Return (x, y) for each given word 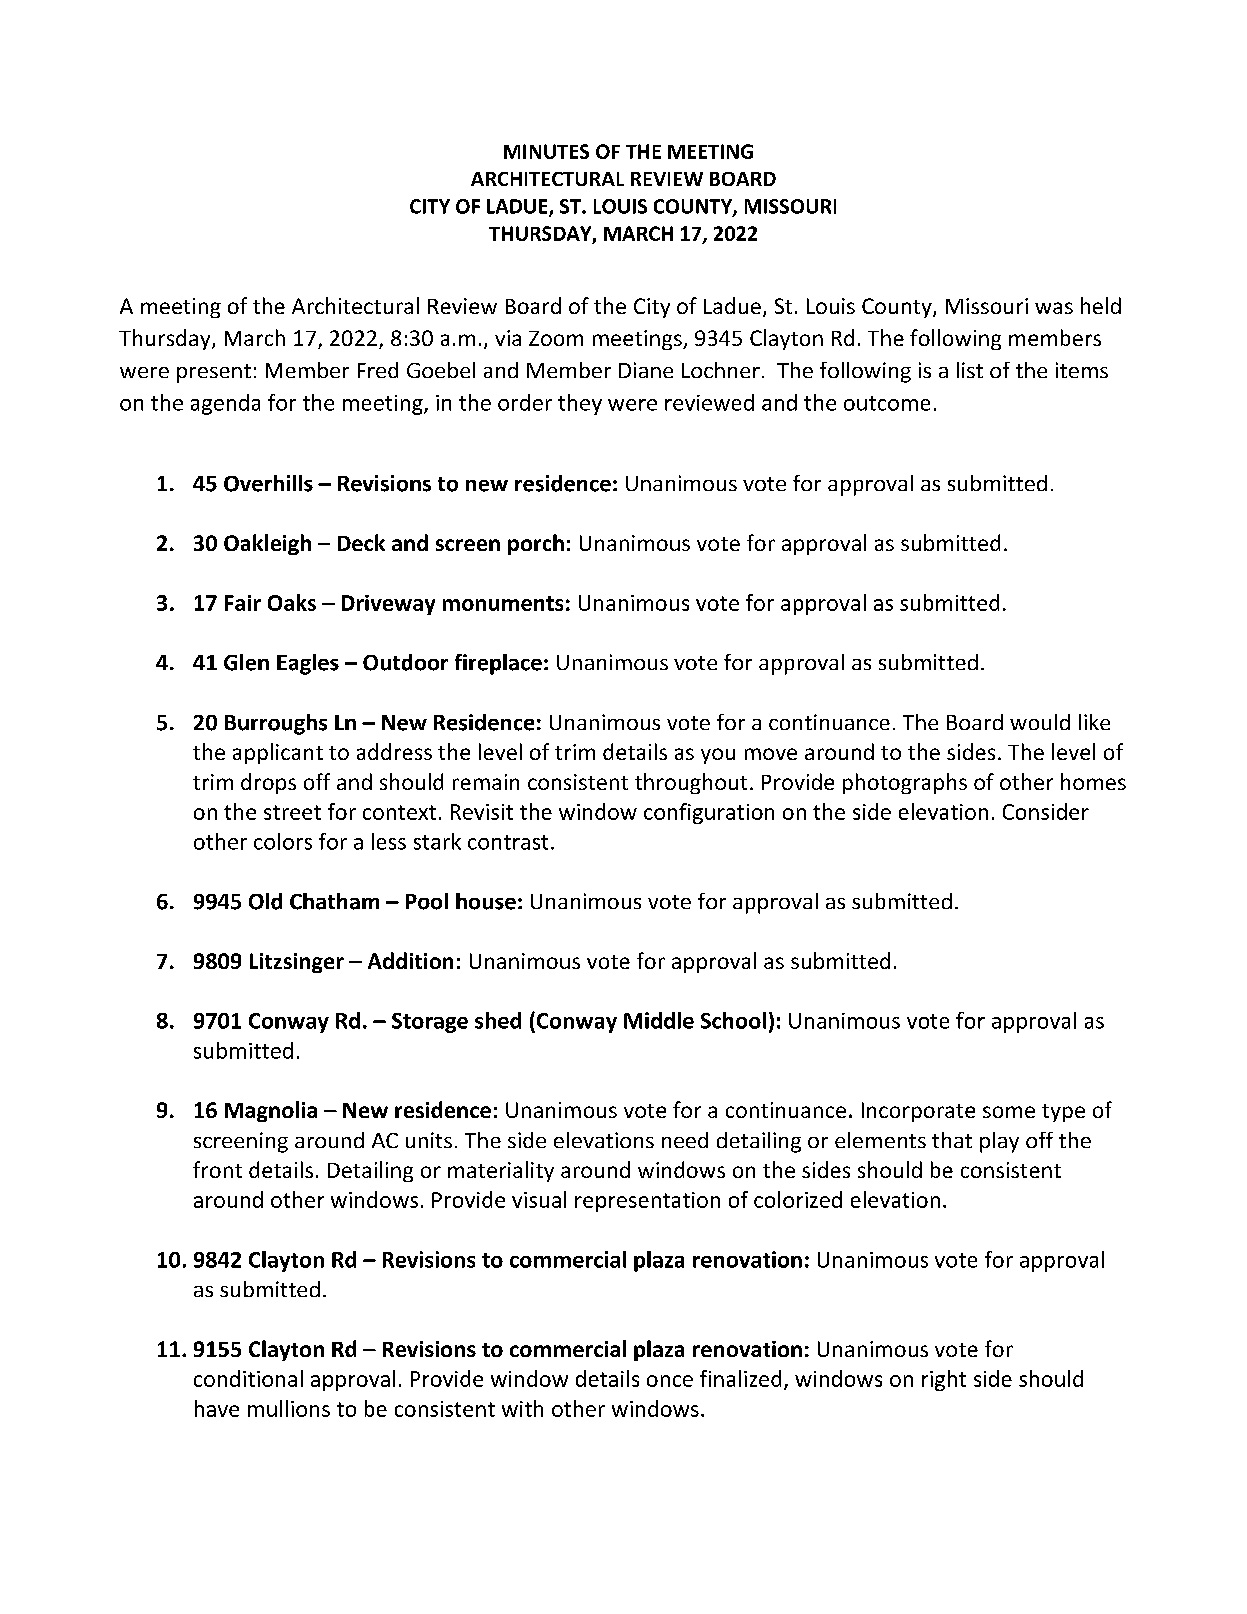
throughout (691, 783)
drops (268, 783)
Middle (659, 1020)
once (670, 1381)
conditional (248, 1378)
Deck (361, 542)
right (944, 1380)
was (1054, 308)
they (580, 404)
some (1009, 1112)
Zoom (556, 338)
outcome (887, 403)
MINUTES (546, 151)
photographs (905, 783)
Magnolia (271, 1111)
